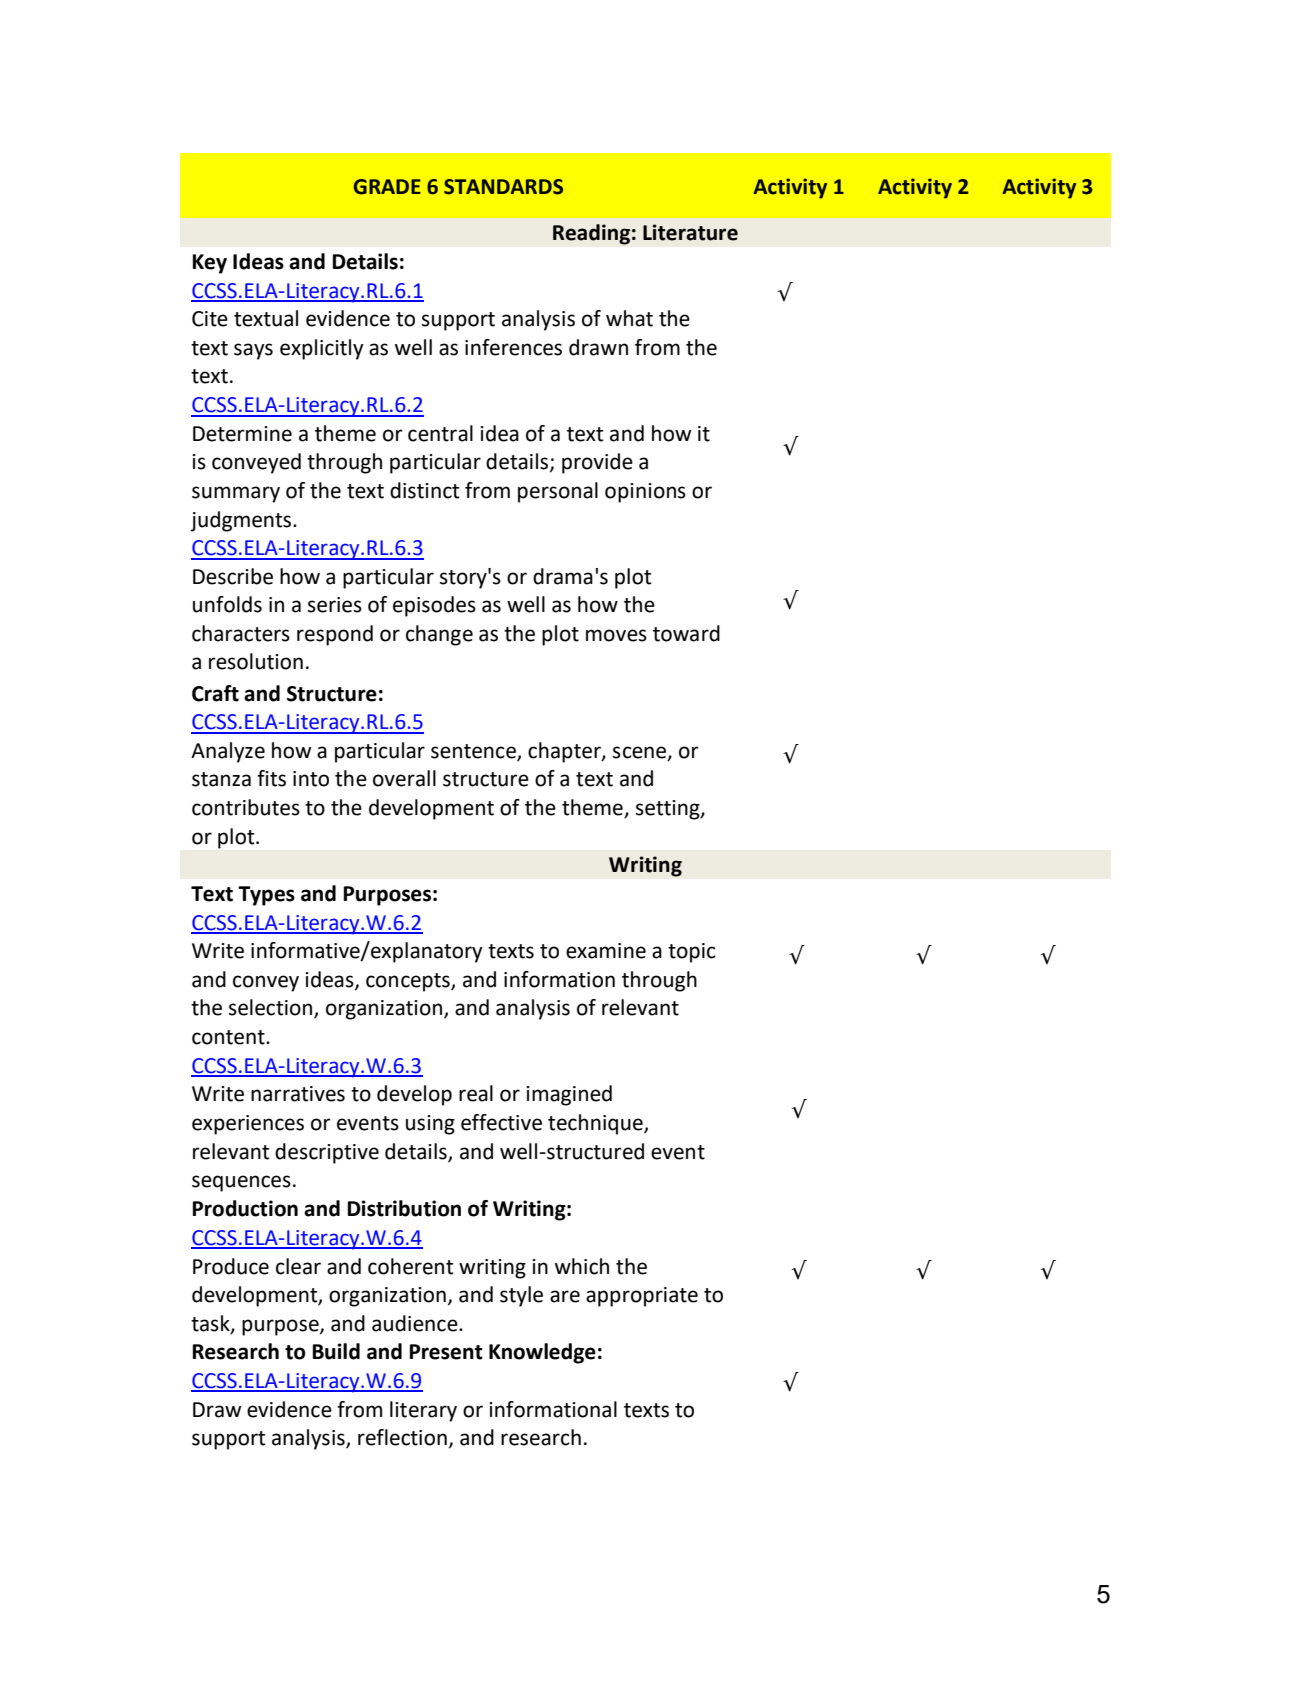  I want to click on contributes, so click(246, 807).
